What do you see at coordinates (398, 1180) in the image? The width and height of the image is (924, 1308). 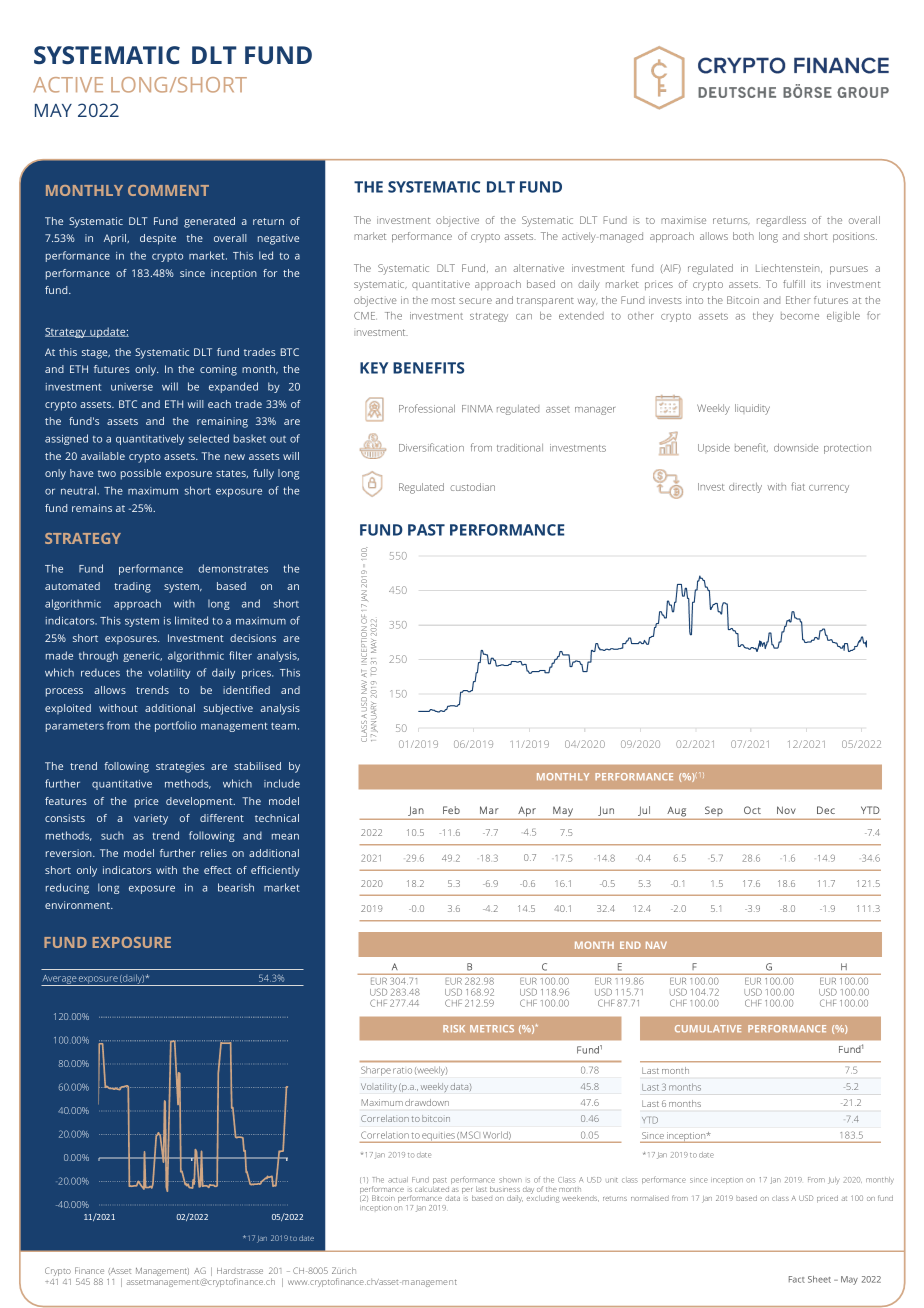 I see `actual` at bounding box center [398, 1180].
